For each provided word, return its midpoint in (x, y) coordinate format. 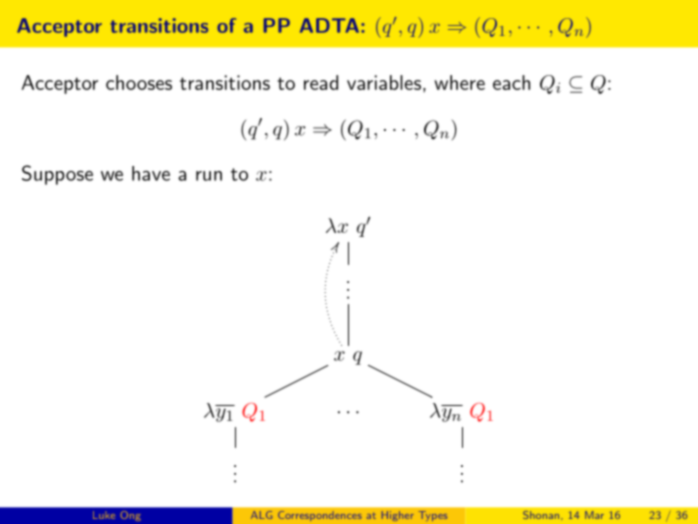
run (209, 176)
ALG (262, 515)
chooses (139, 82)
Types (433, 516)
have (151, 173)
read (321, 82)
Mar (594, 515)
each (511, 82)
